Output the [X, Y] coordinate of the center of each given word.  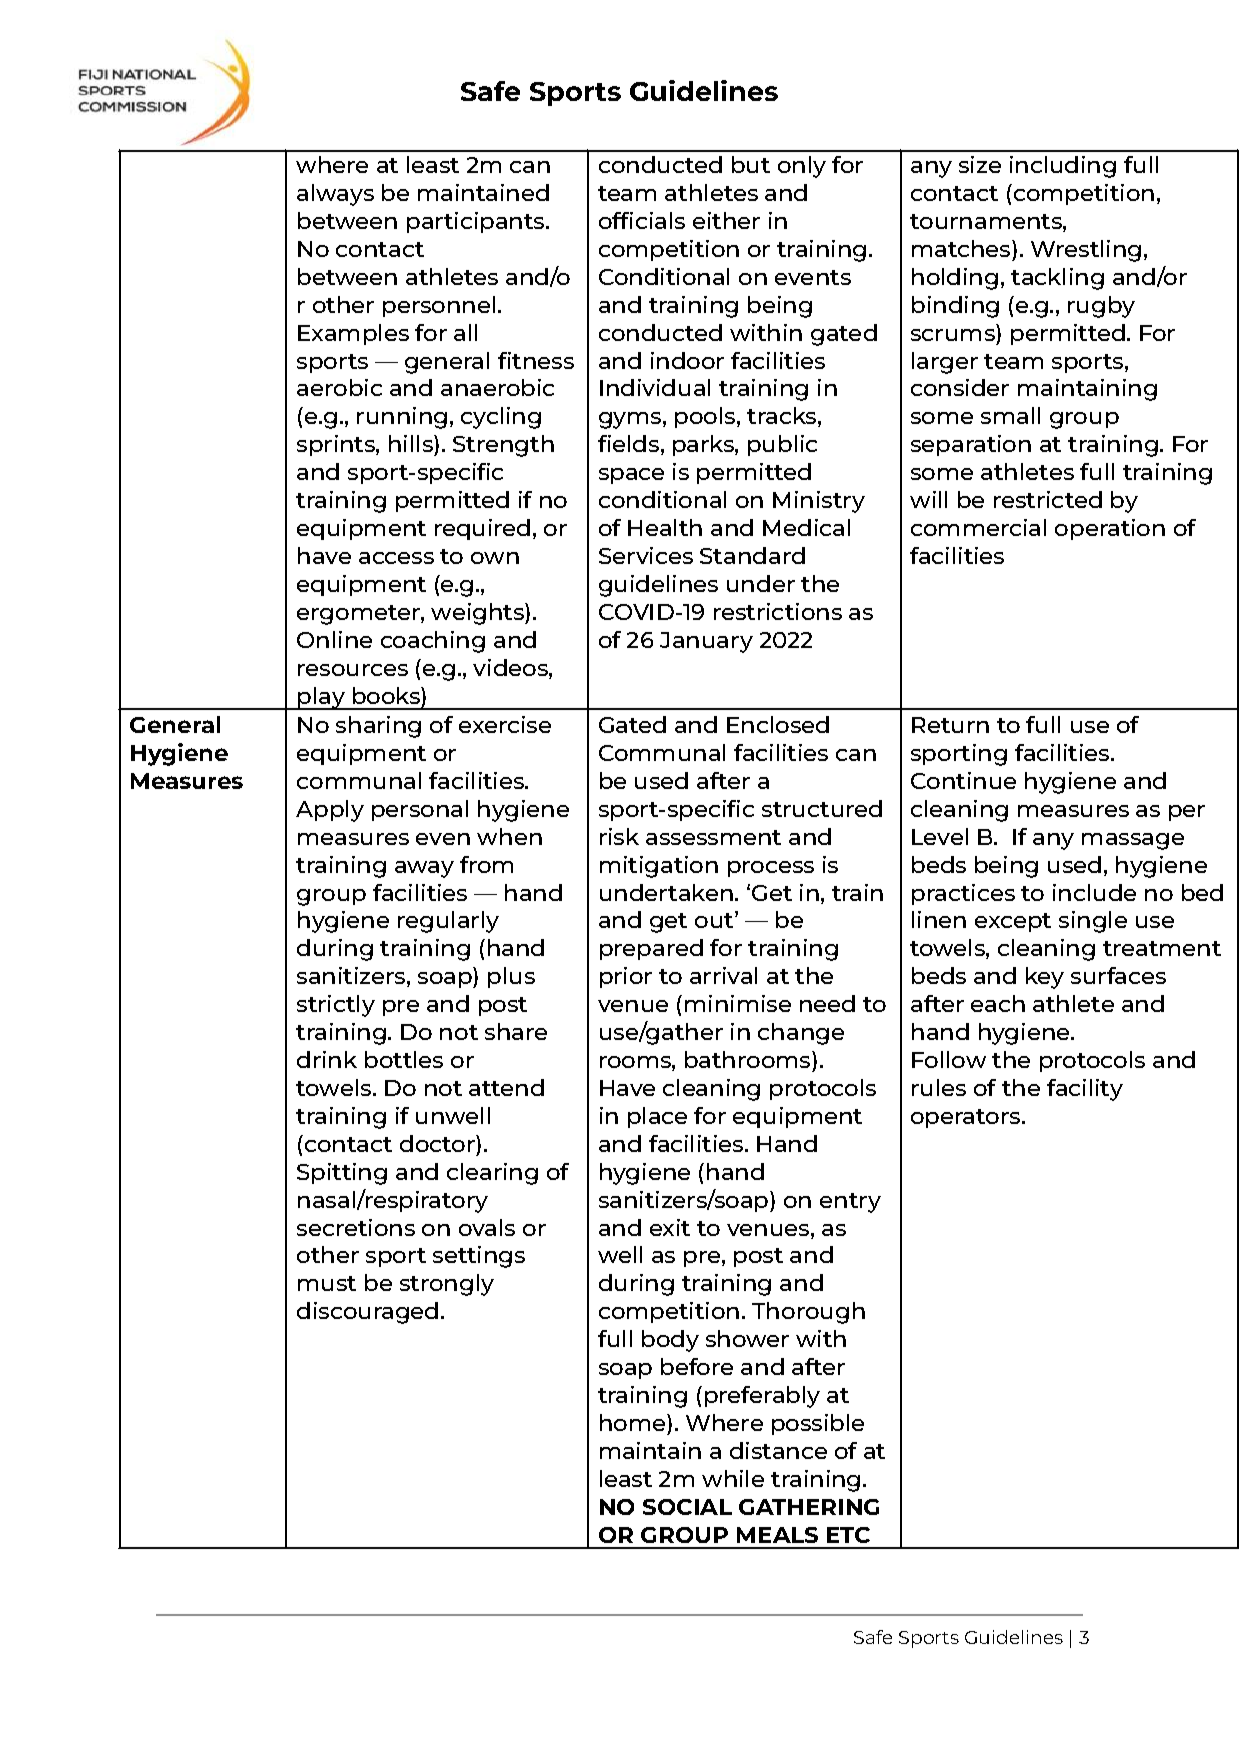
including [1063, 167]
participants [477, 222]
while [733, 1478]
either [726, 220]
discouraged [367, 1313]
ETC [848, 1535]
